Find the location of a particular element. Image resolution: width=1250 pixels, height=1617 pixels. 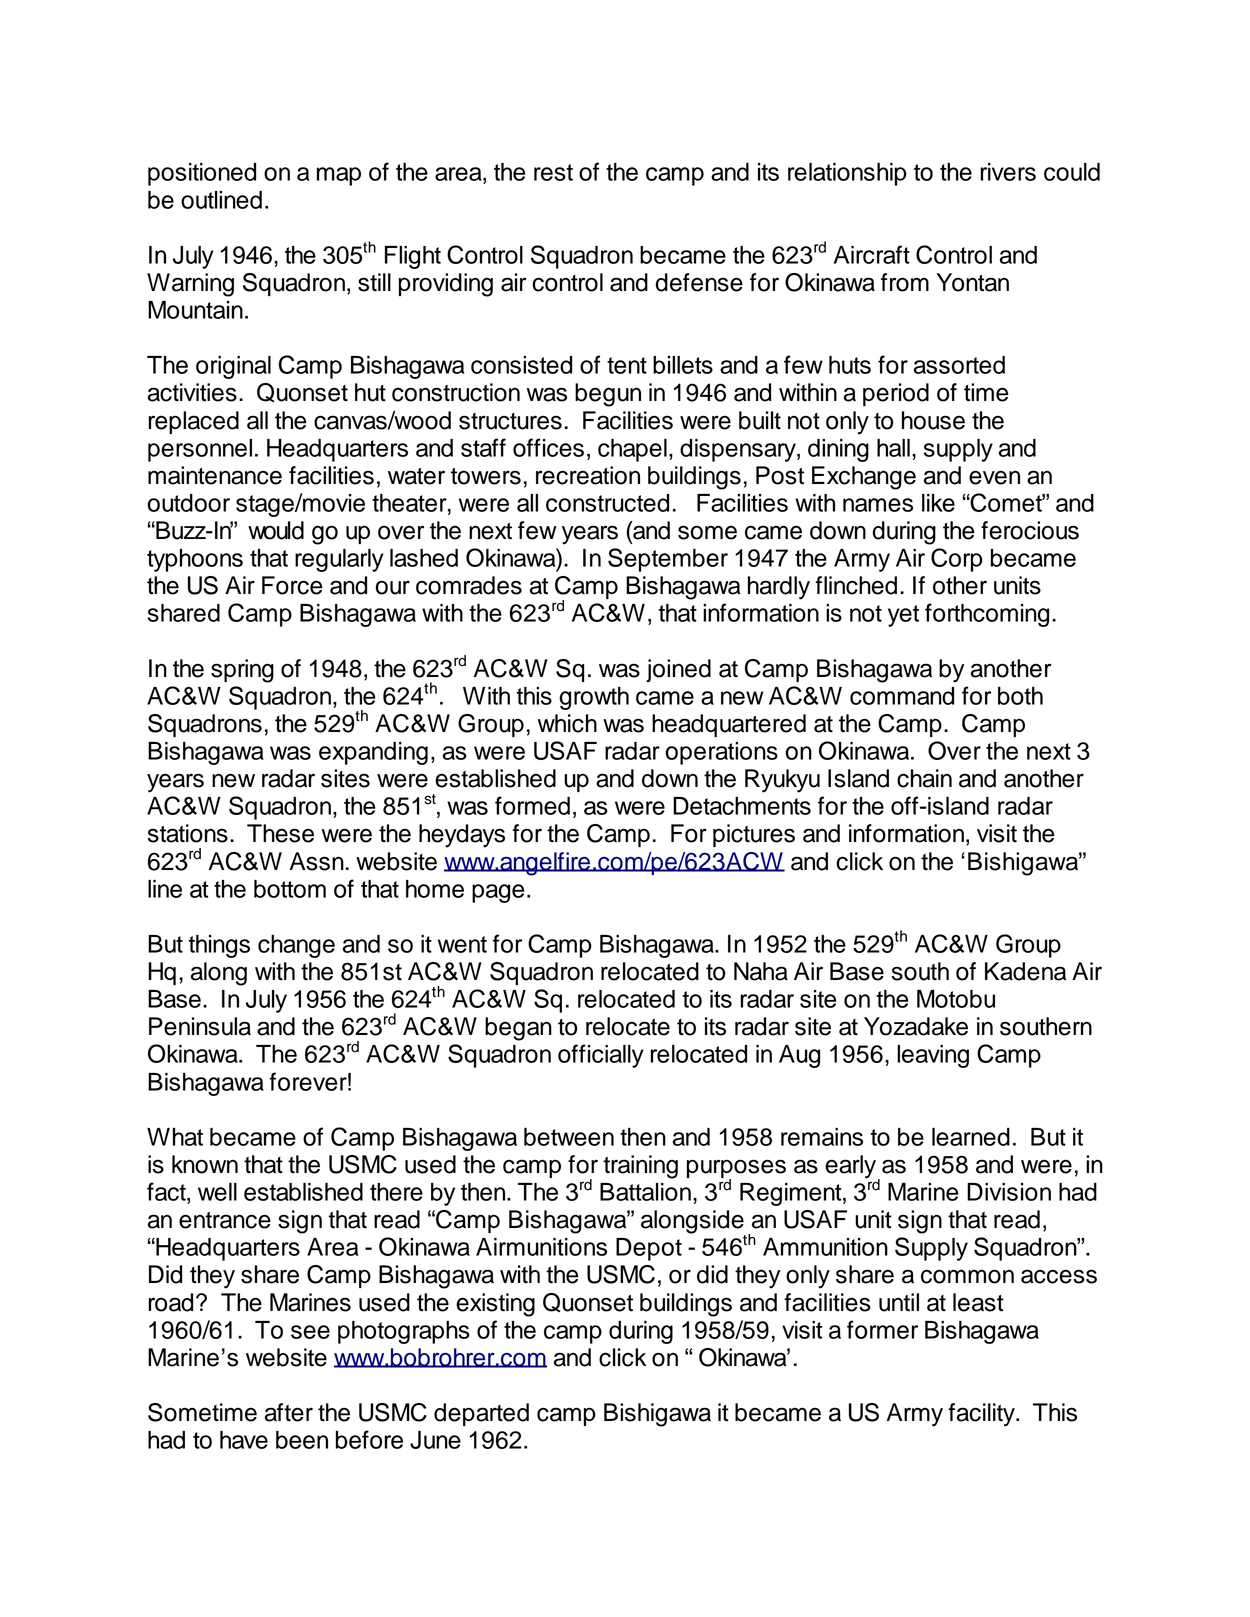

spring is located at coordinates (242, 671).
